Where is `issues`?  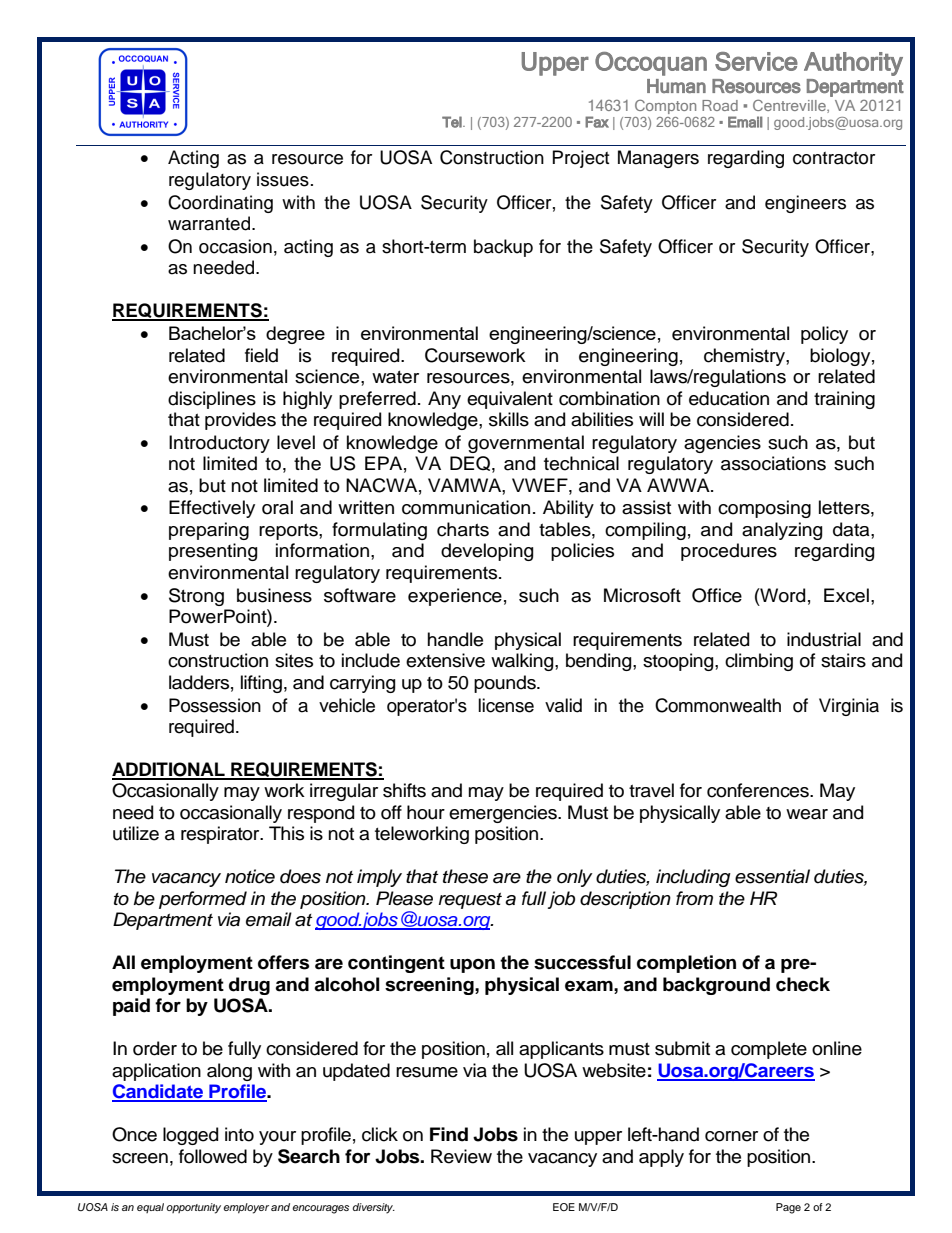 issues is located at coordinates (283, 179).
